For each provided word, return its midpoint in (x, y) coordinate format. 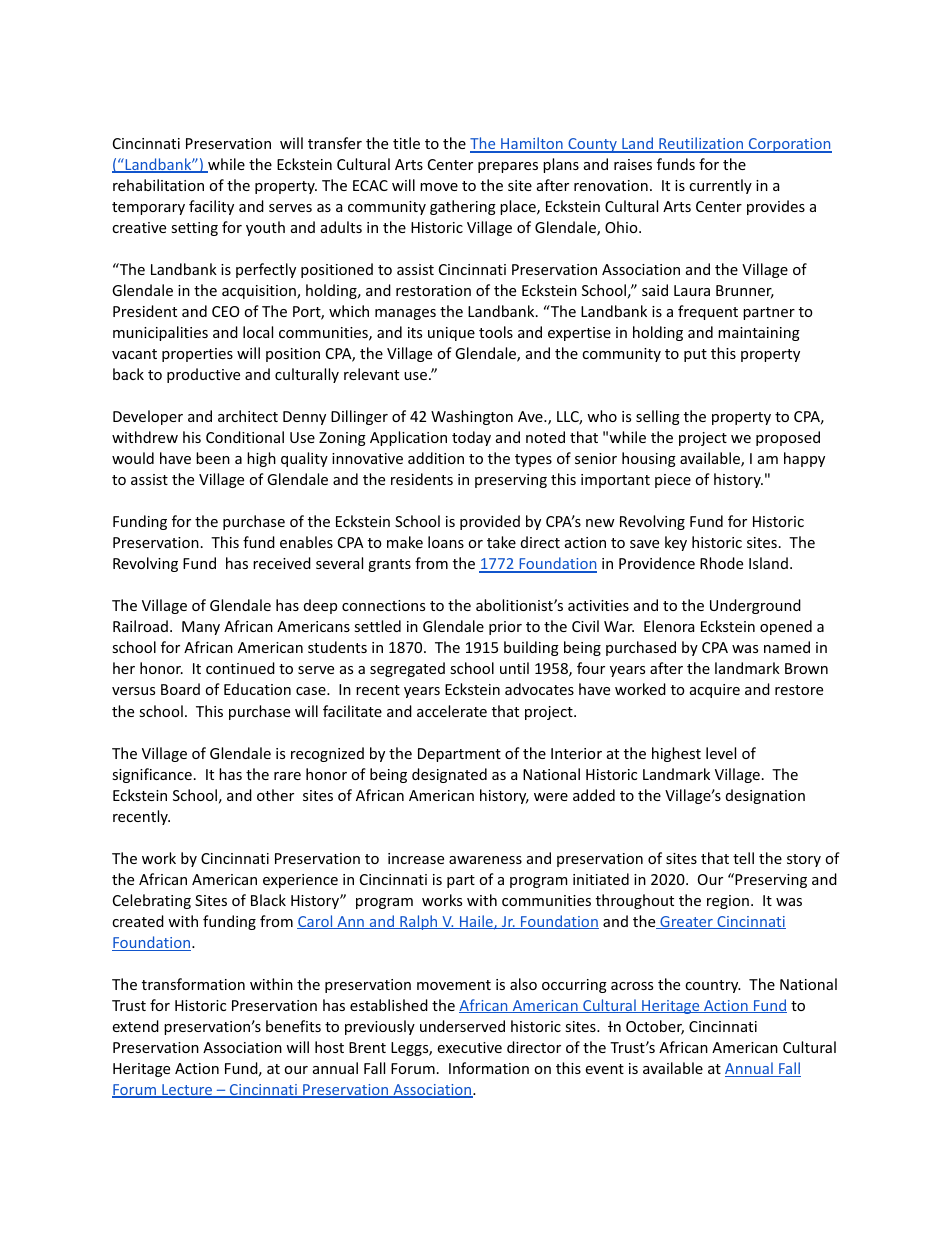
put (695, 355)
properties (197, 355)
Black (268, 900)
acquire (715, 691)
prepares (508, 167)
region (728, 902)
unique (451, 334)
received (282, 563)
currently (720, 186)
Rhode (721, 563)
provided (490, 522)
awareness (485, 860)
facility (211, 207)
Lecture (187, 1091)
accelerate (452, 711)
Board (180, 689)
